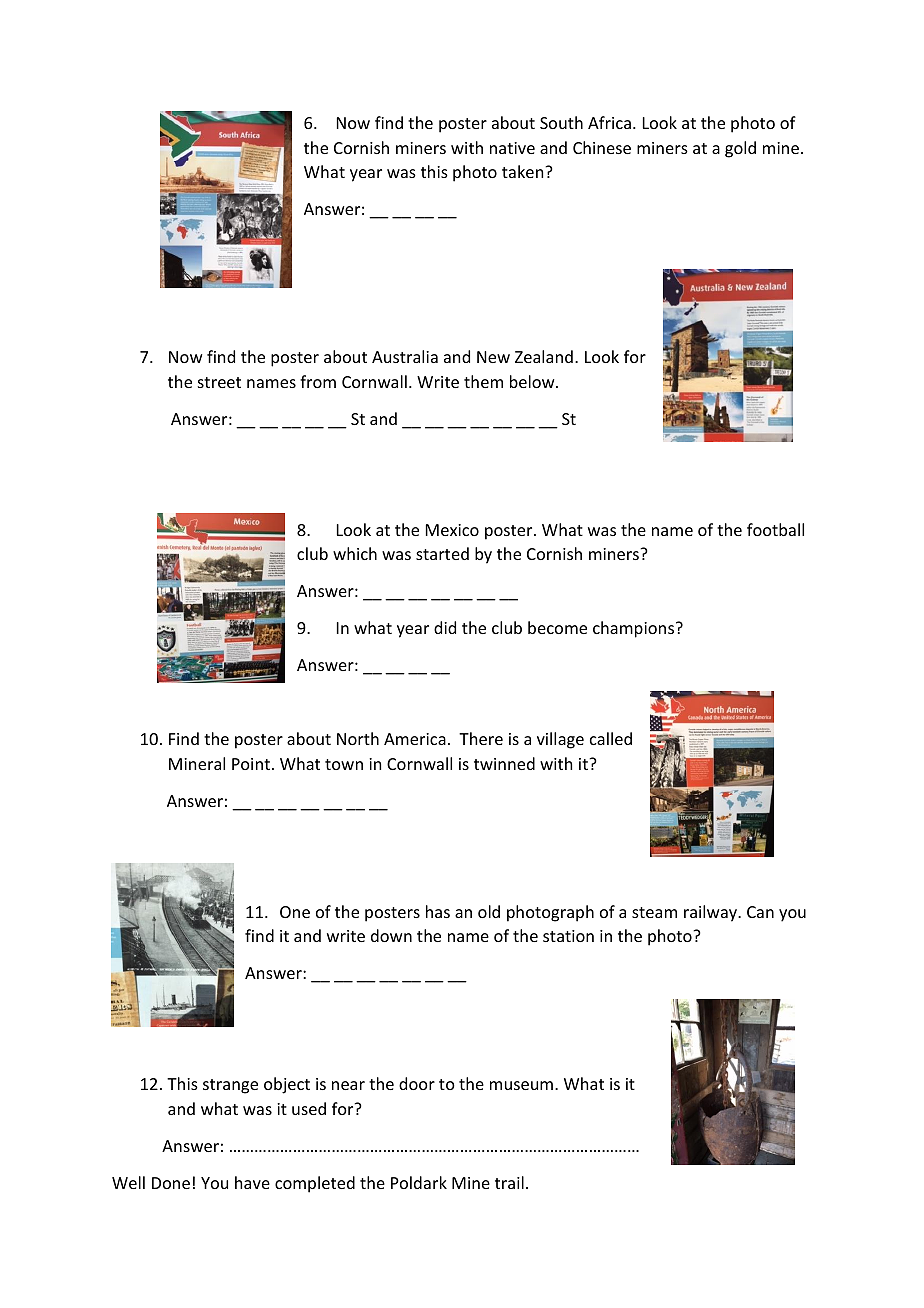 The height and width of the image is (1308, 924). Describe the element at coordinates (355, 553) in the image. I see `which` at that location.
